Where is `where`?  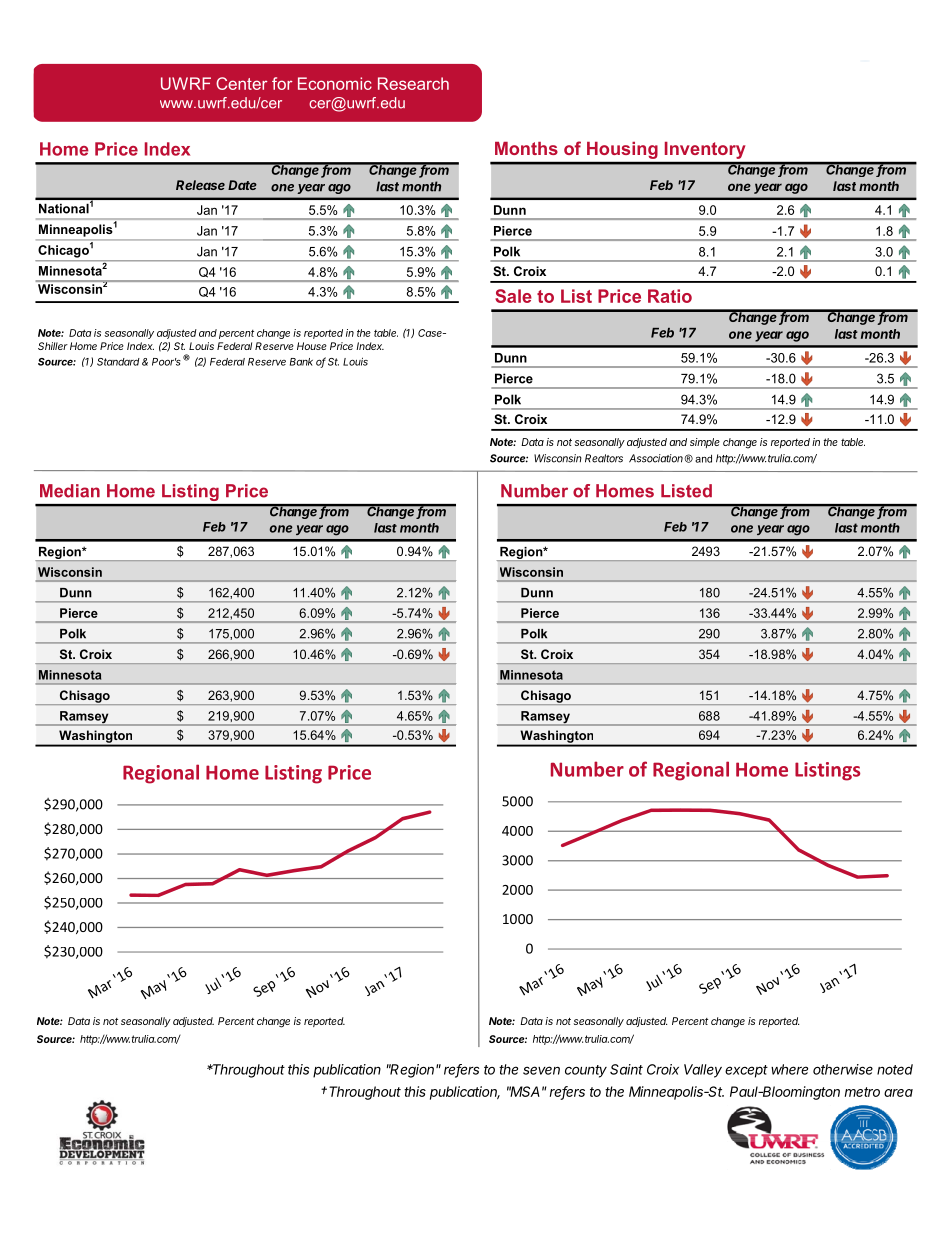 where is located at coordinates (789, 1069).
